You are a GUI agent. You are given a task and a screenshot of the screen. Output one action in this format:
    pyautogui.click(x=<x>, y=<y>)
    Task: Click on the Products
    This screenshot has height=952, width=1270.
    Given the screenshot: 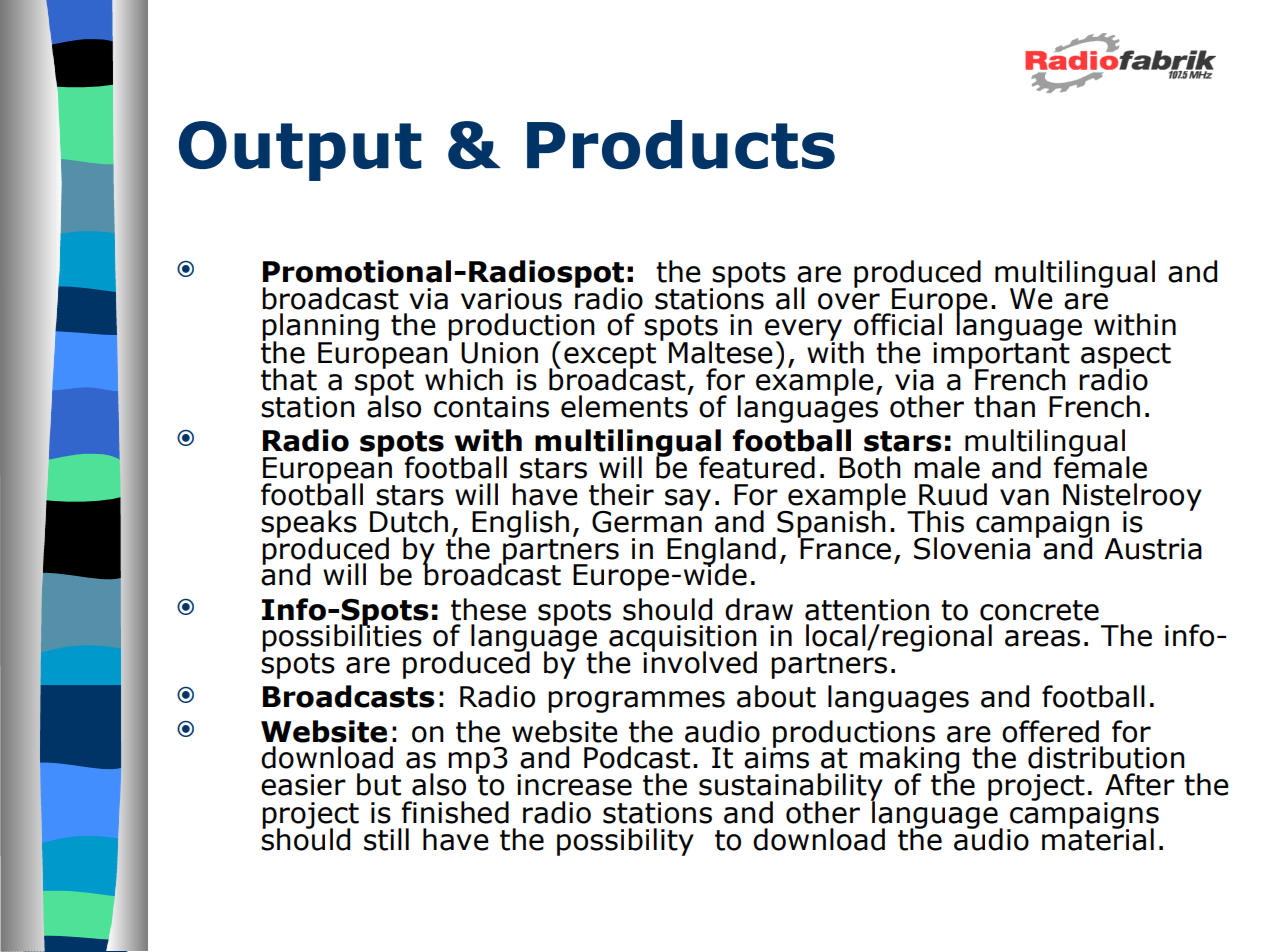 What is the action you would take?
    pyautogui.click(x=681, y=145)
